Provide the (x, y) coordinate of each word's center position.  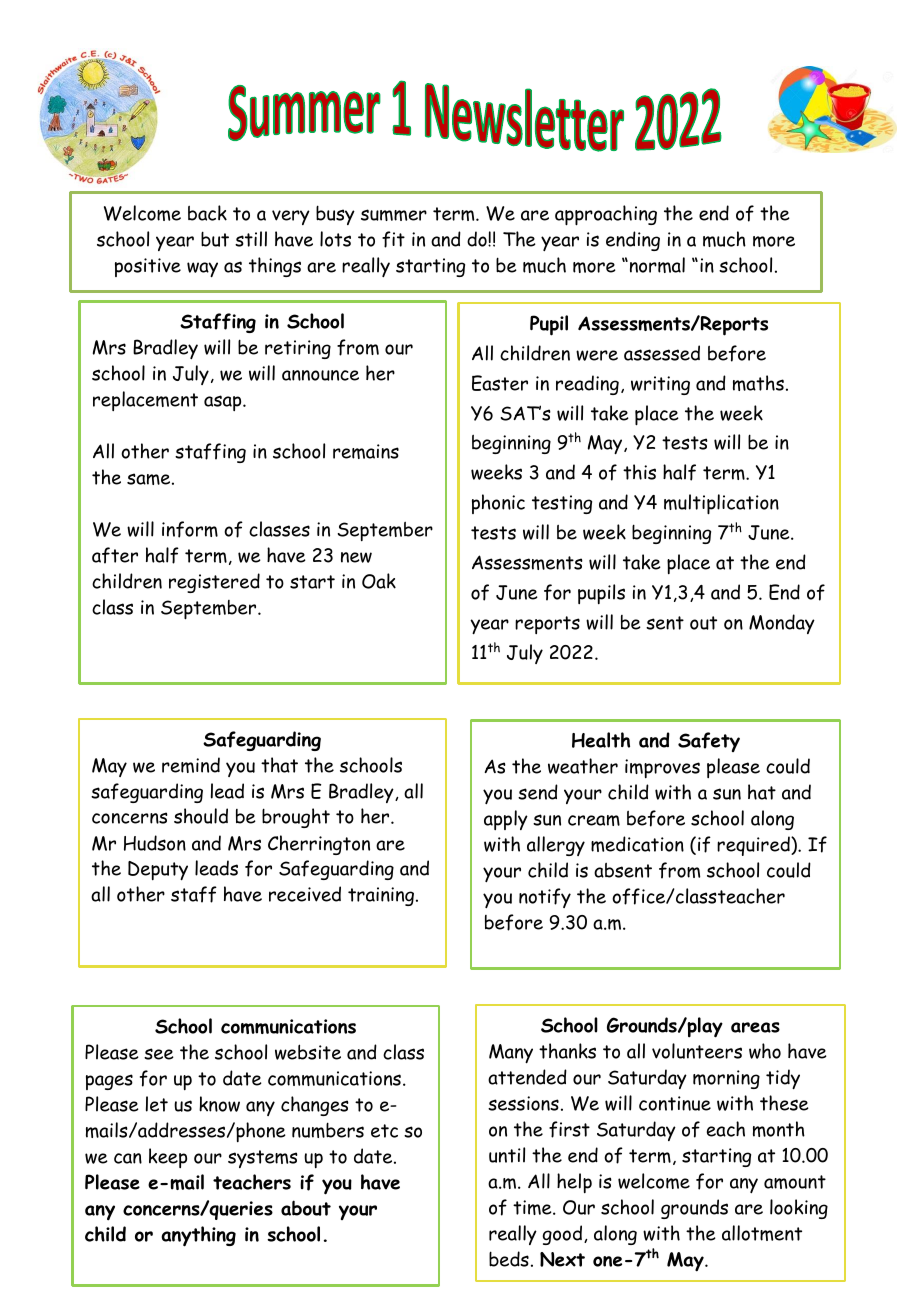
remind (191, 765)
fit (393, 239)
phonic (498, 504)
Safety (709, 742)
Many (511, 1053)
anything (198, 1236)
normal (656, 265)
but (215, 239)
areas (755, 1027)
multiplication (721, 504)
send (538, 792)
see (159, 1054)
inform (190, 529)
